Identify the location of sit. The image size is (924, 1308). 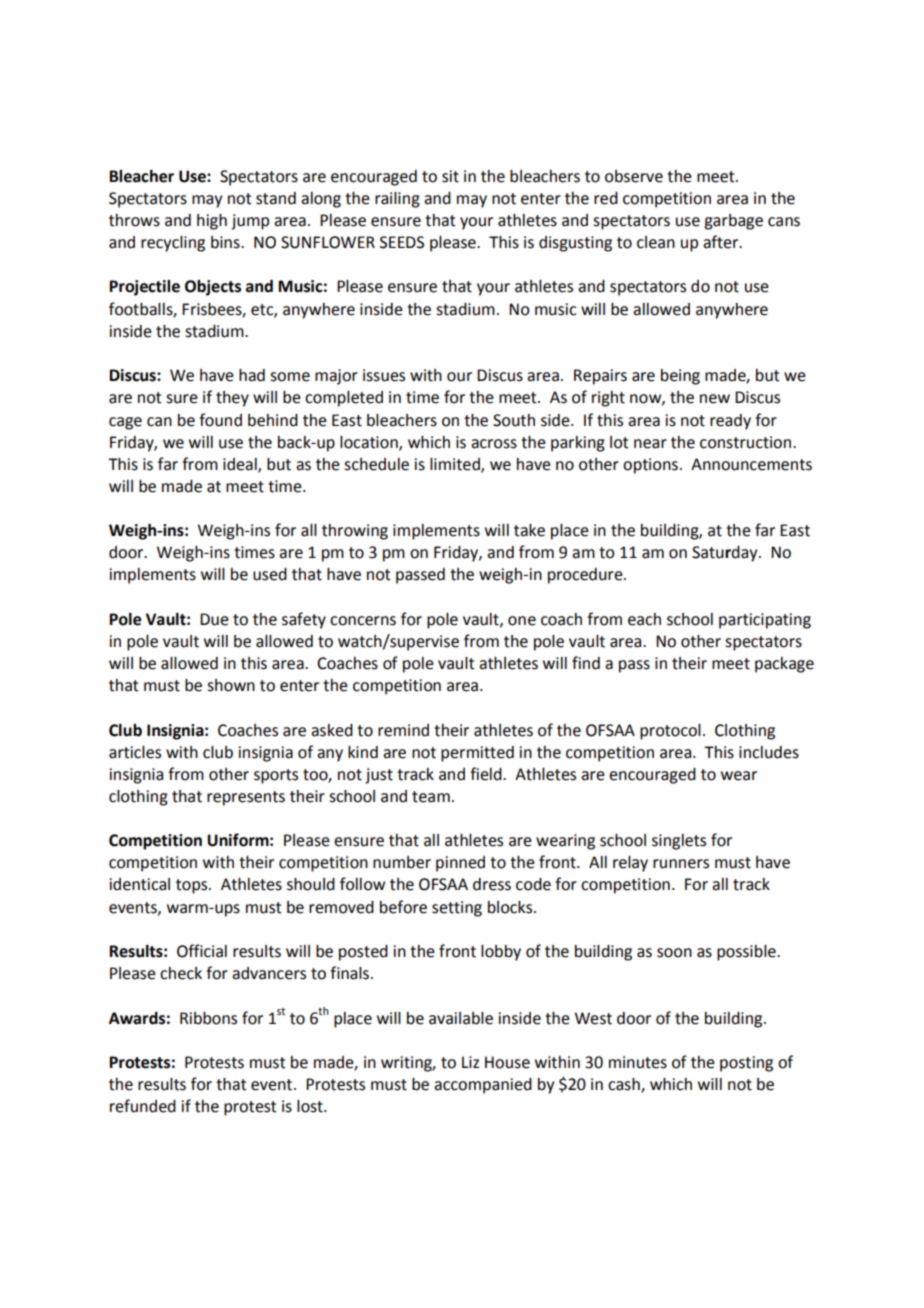
(450, 176).
